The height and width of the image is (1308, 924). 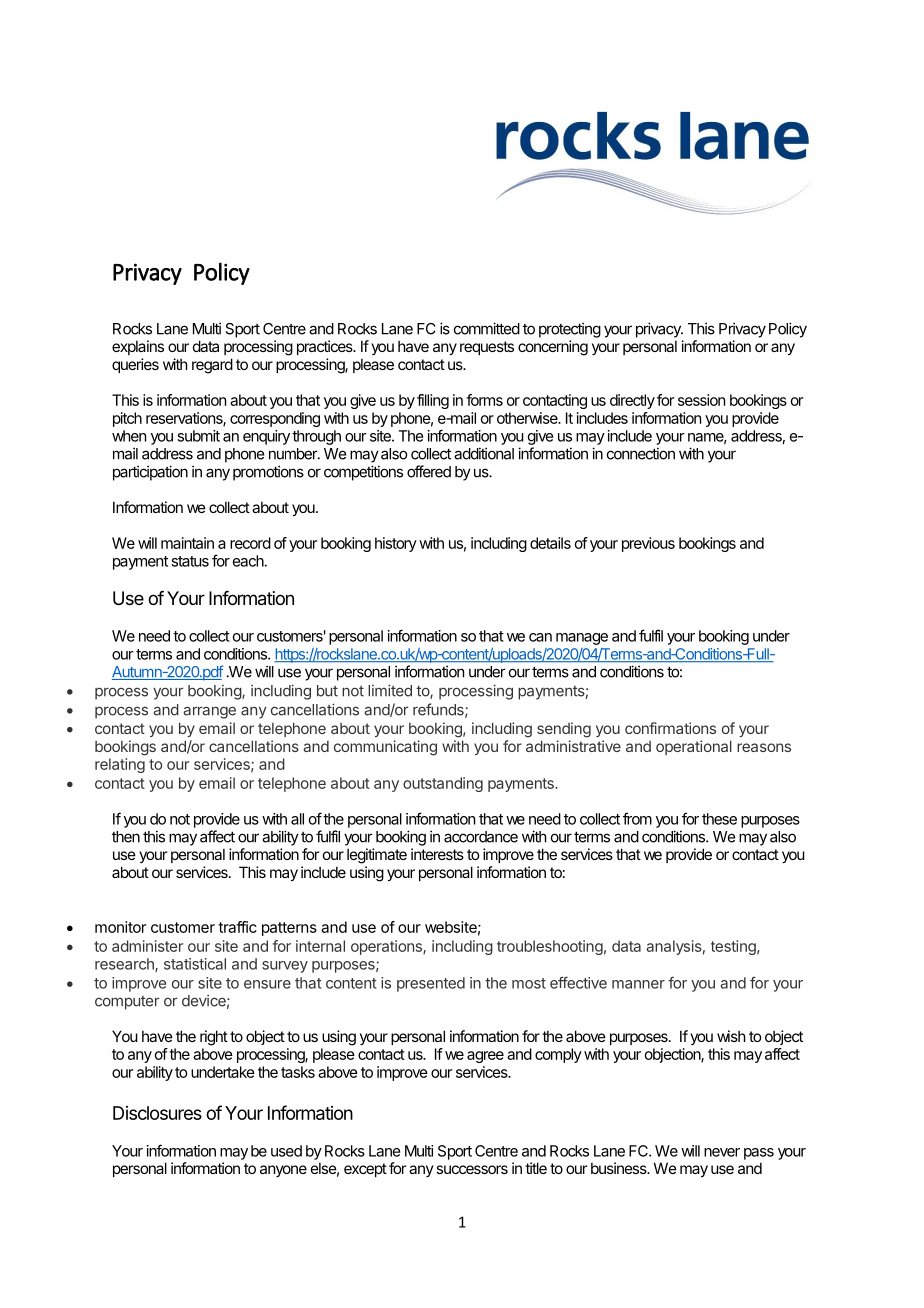 I want to click on manage, so click(x=582, y=639).
